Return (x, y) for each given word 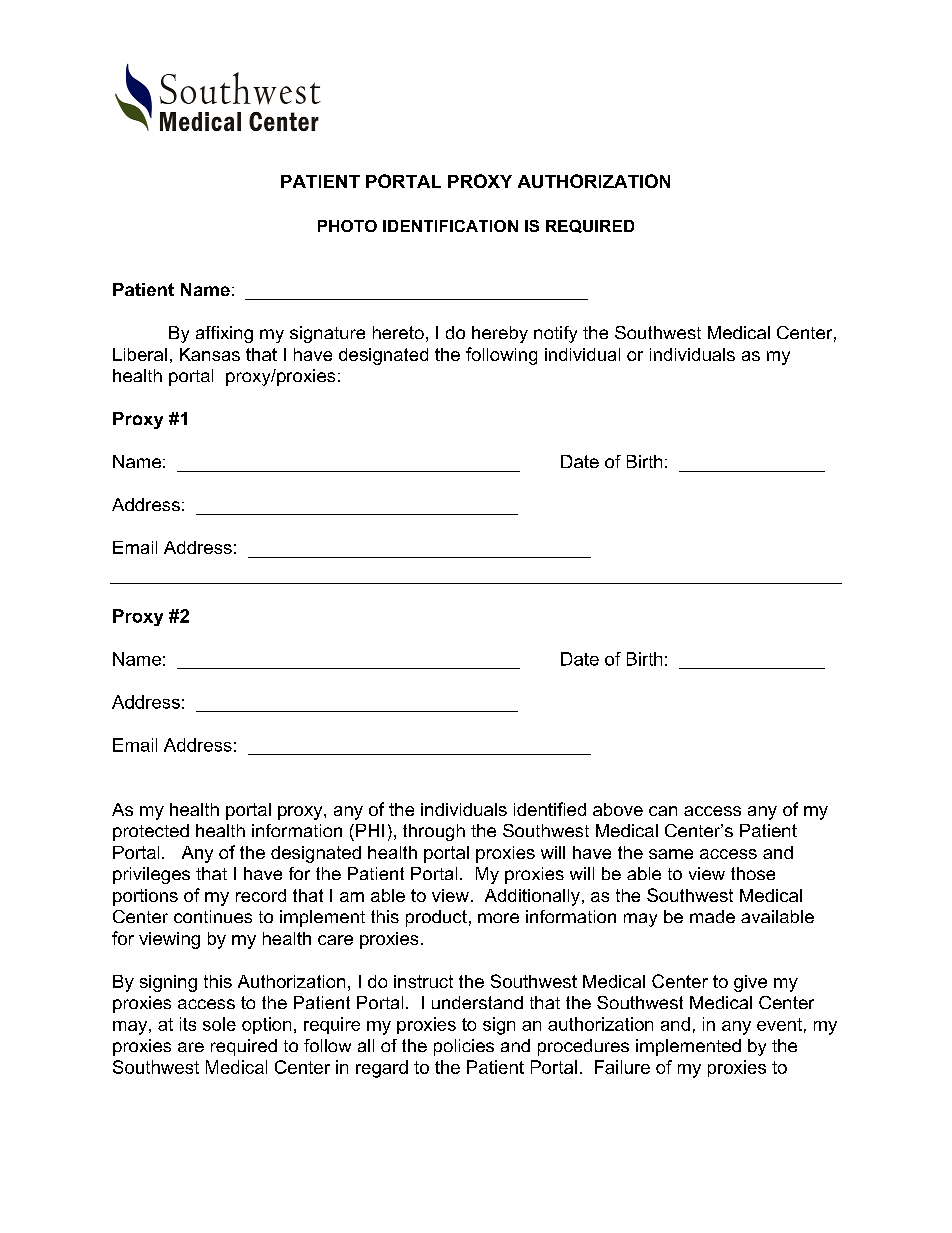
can (663, 811)
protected (151, 832)
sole (219, 1024)
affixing (224, 334)
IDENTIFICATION (450, 226)
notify (555, 334)
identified (550, 809)
